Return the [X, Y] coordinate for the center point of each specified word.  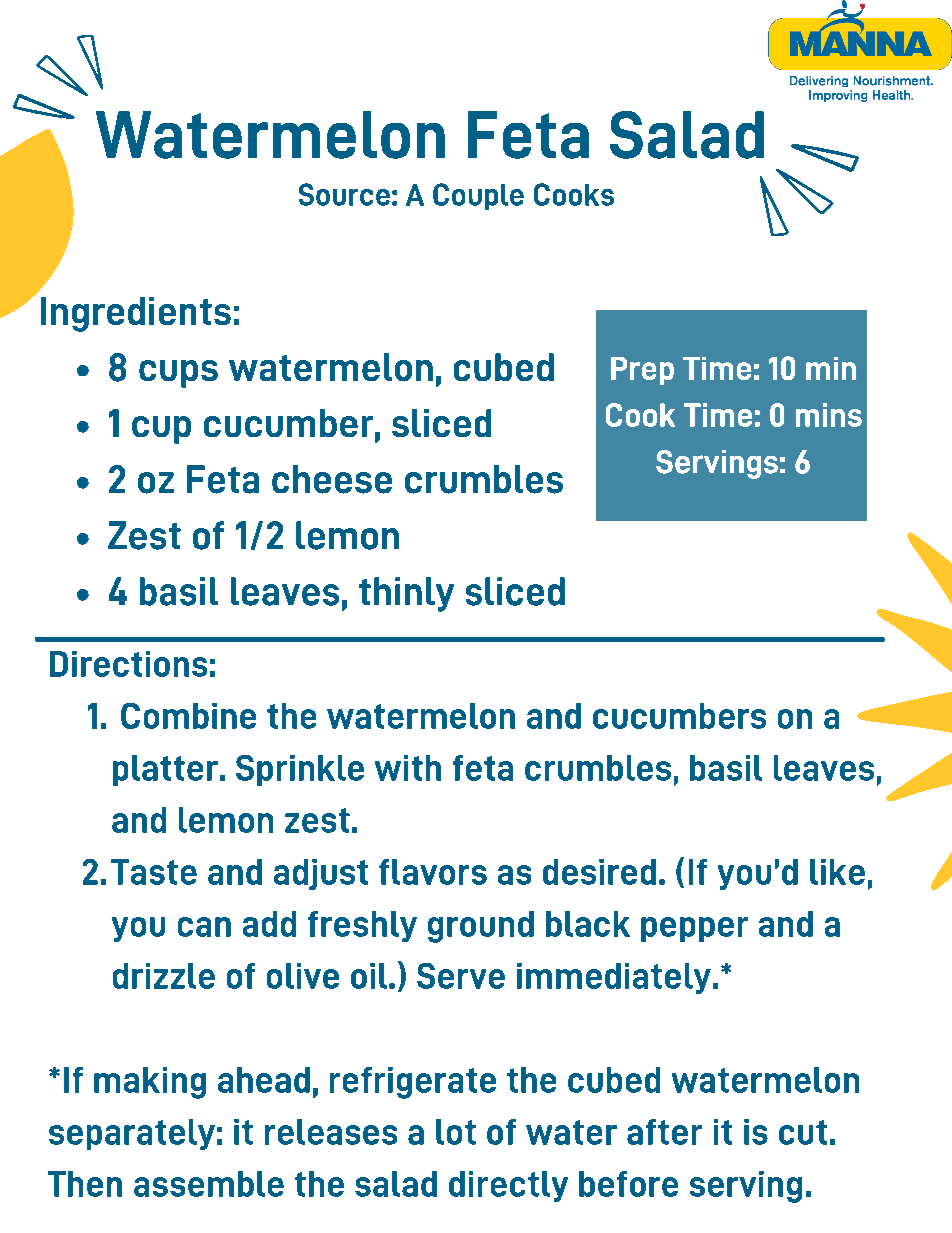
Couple [478, 196]
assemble [209, 1184]
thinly [406, 594]
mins [829, 415]
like [837, 872]
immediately [614, 978]
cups [178, 374]
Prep [642, 371]
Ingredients [136, 314]
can [204, 927]
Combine [188, 716]
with [408, 768]
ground [481, 927]
